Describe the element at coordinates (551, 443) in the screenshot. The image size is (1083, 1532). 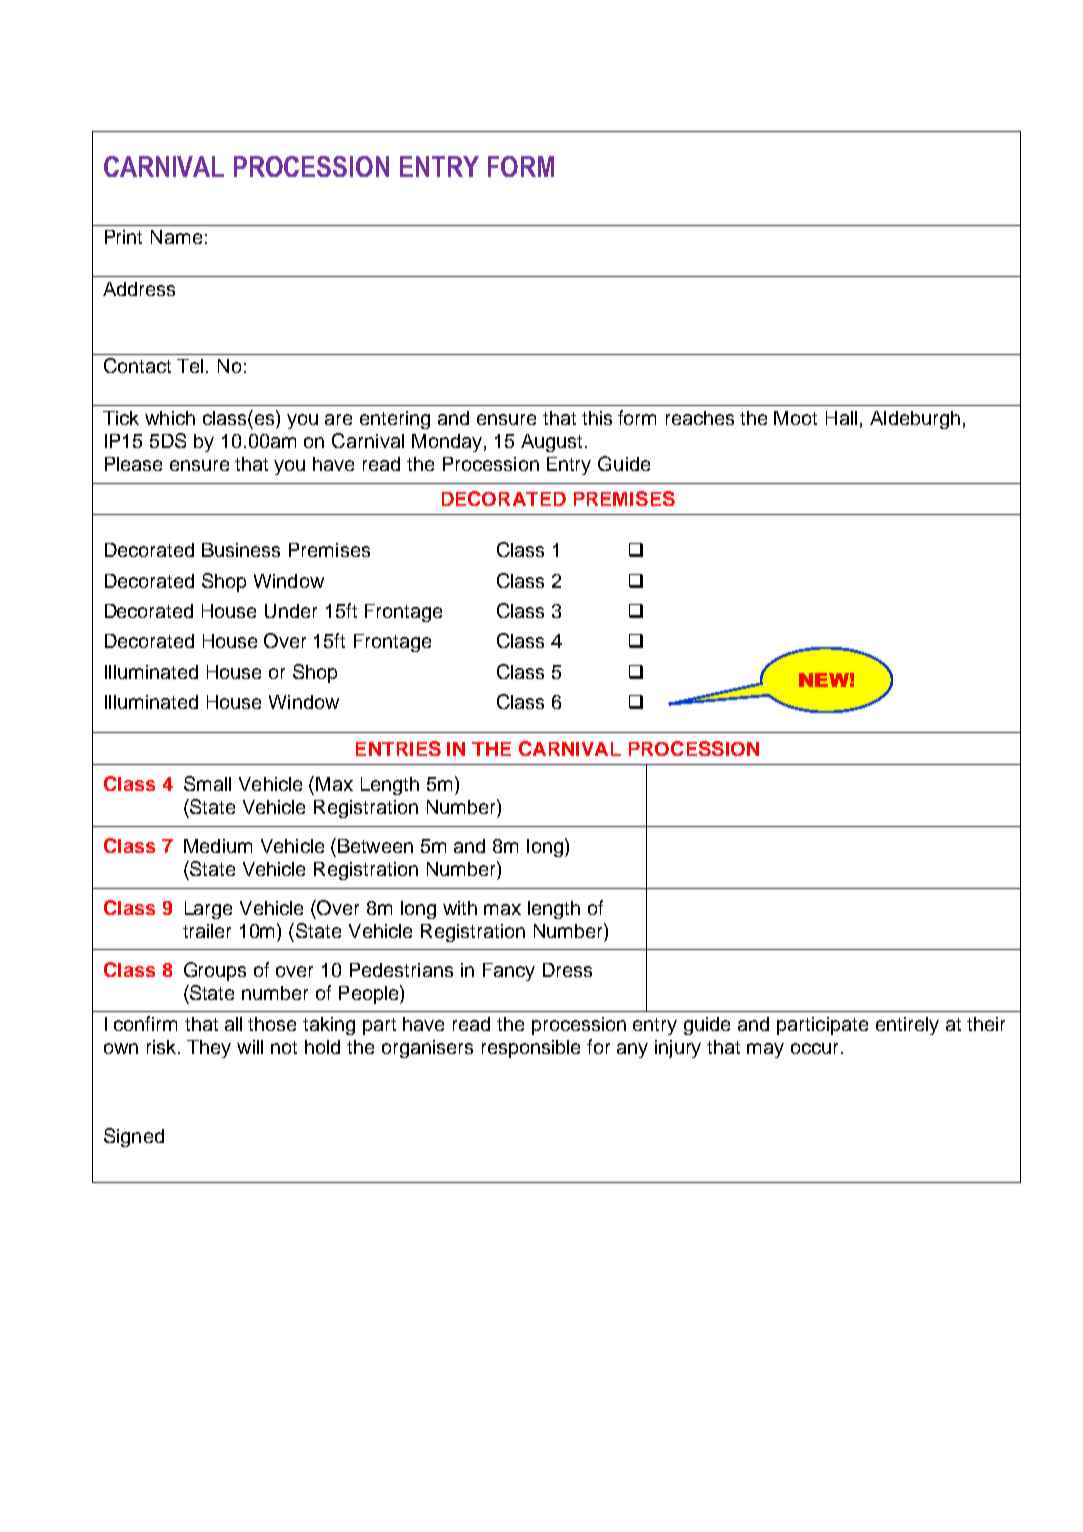
I see `August` at that location.
